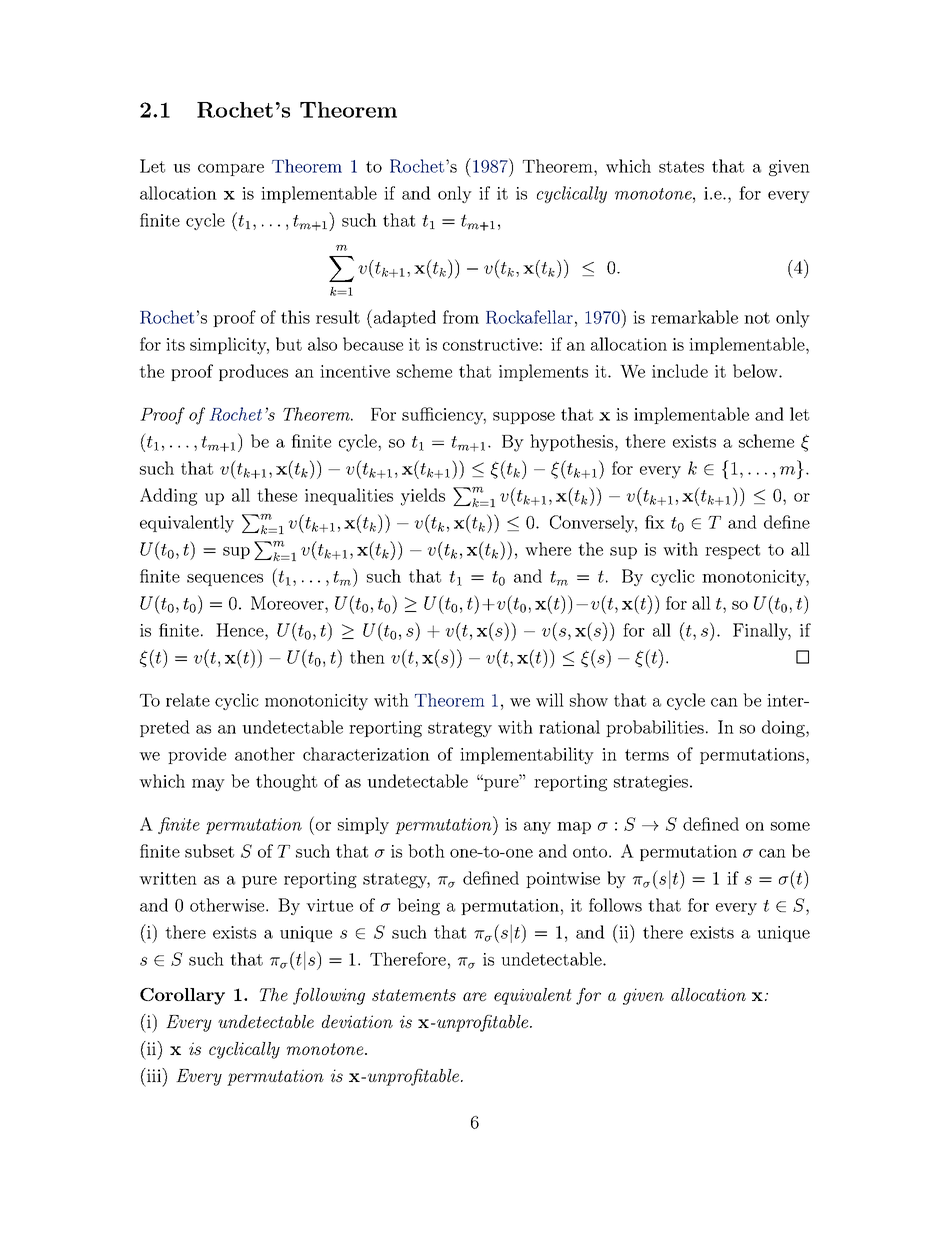  Describe the element at coordinates (423, 497) in the screenshot. I see `yields` at that location.
